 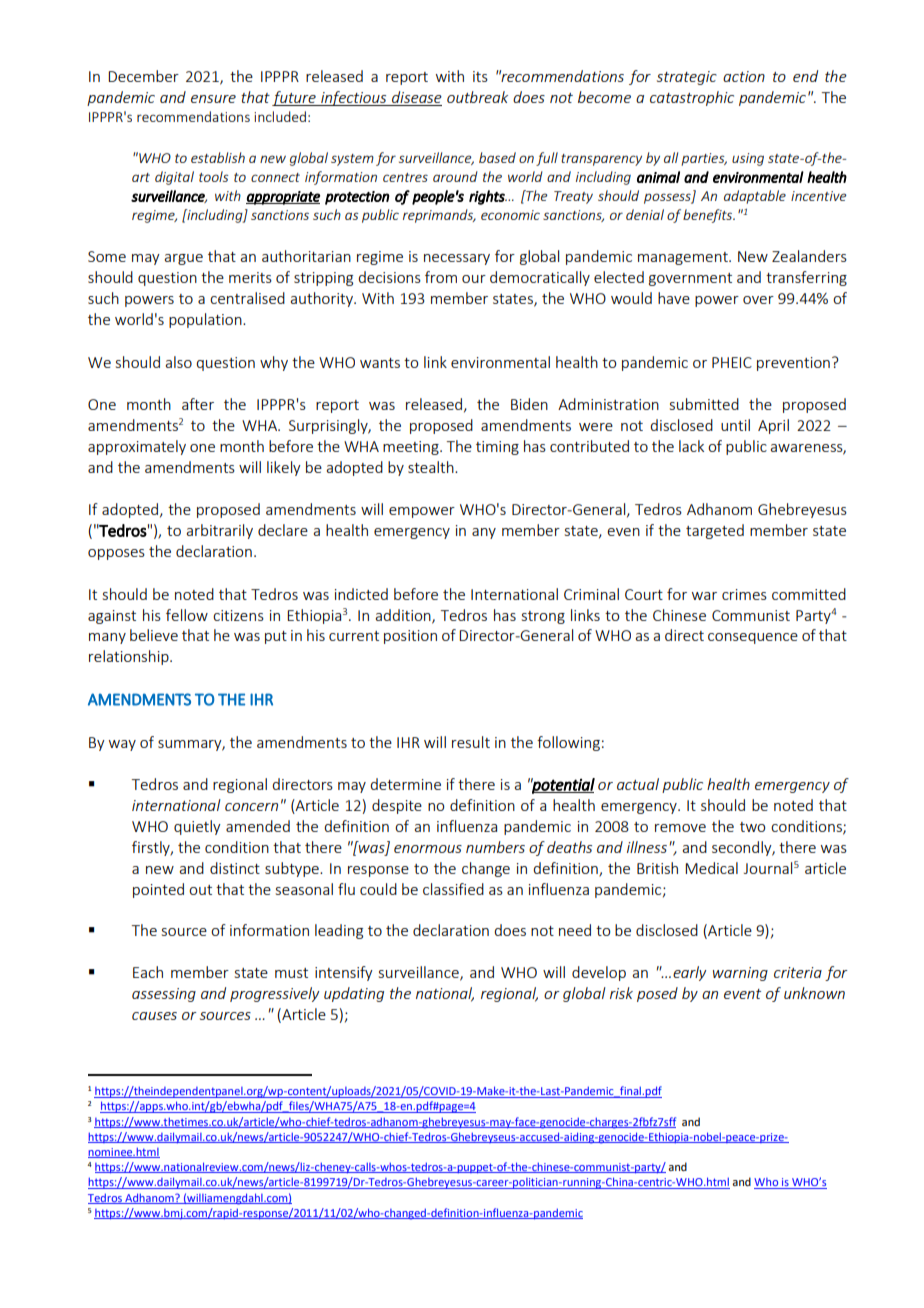 What do you see at coordinates (219, 531) in the image?
I see `arbitrarily` at bounding box center [219, 531].
